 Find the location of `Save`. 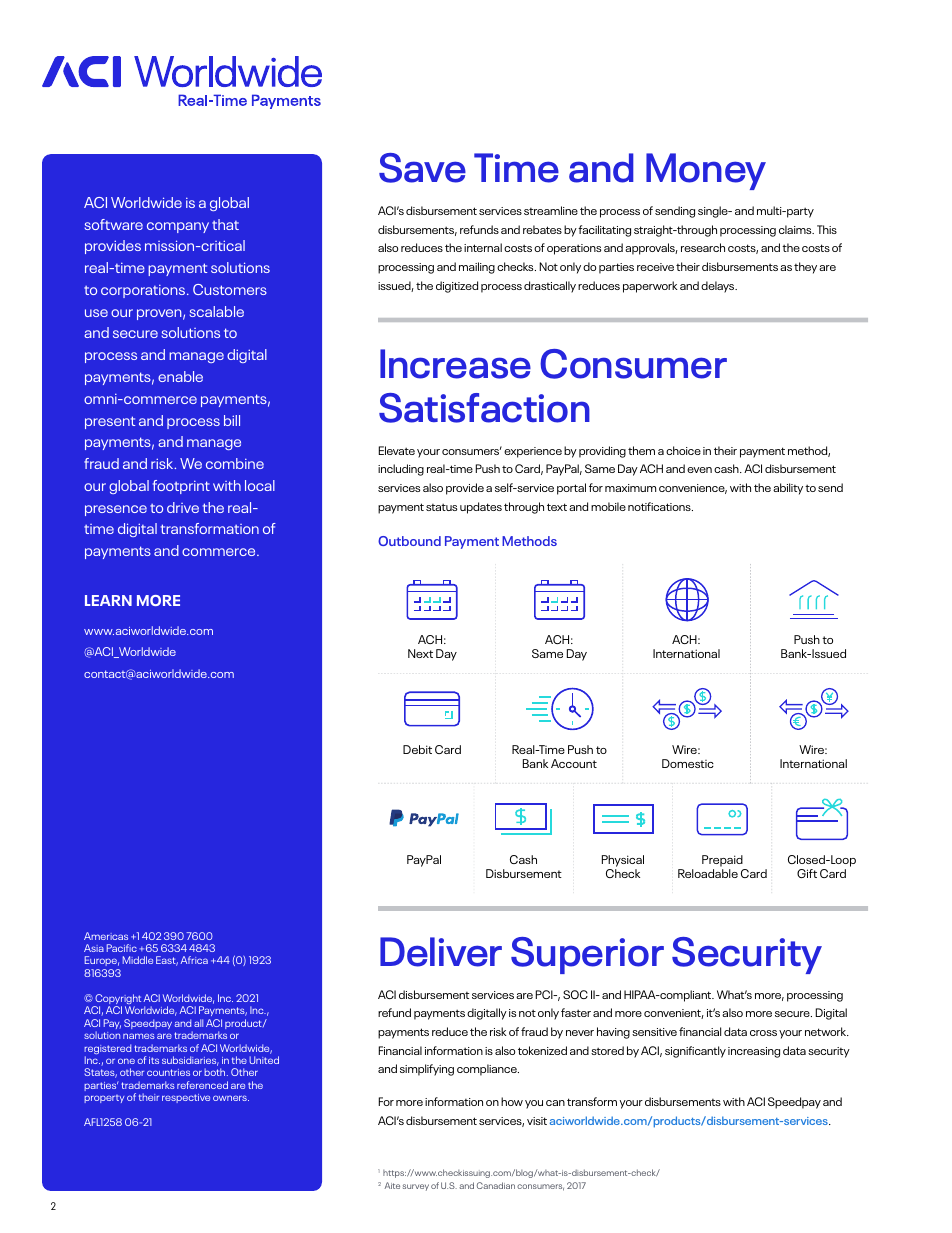

Save is located at coordinates (422, 168).
